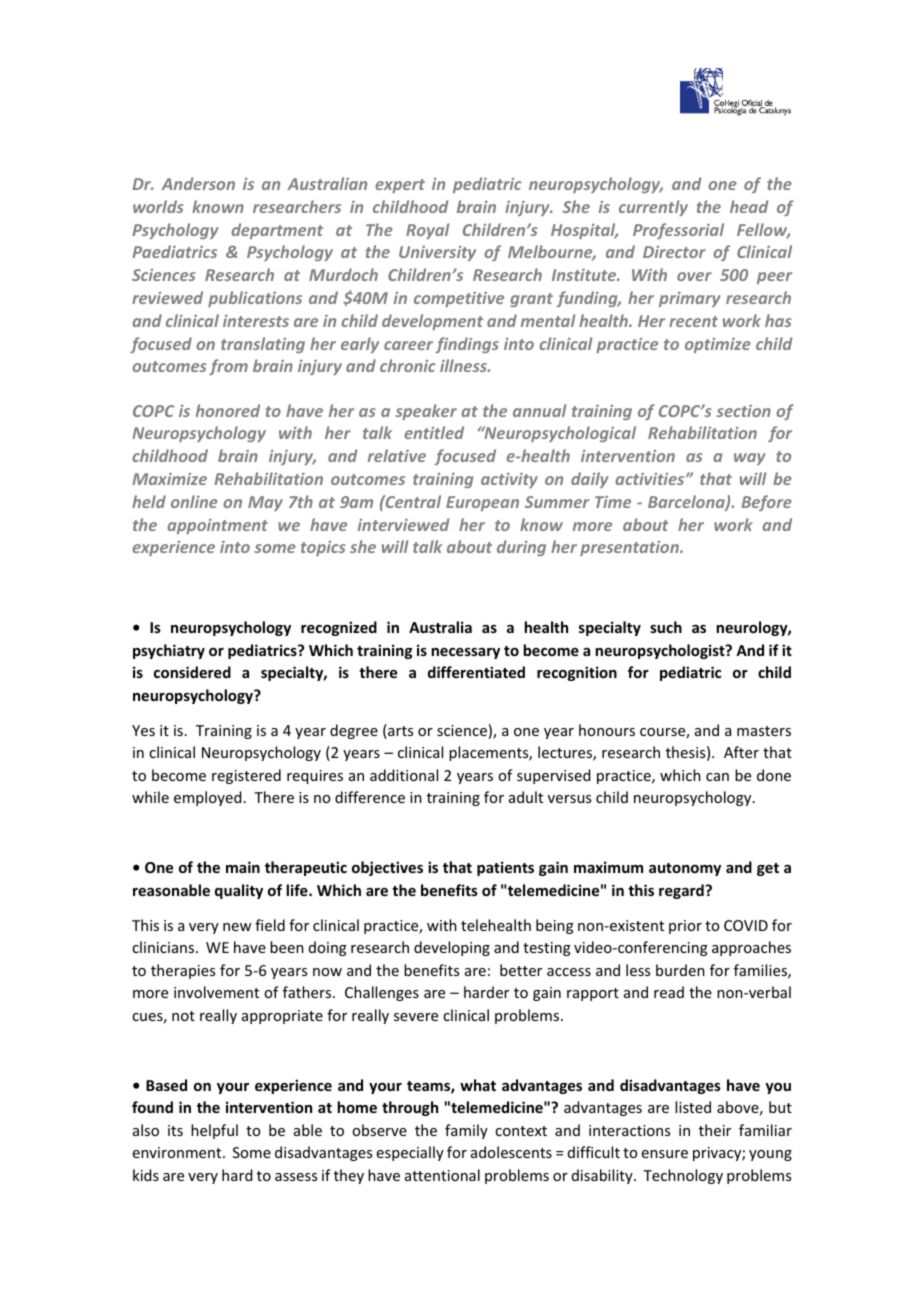 The image size is (924, 1308). I want to click on Royal, so click(427, 231).
